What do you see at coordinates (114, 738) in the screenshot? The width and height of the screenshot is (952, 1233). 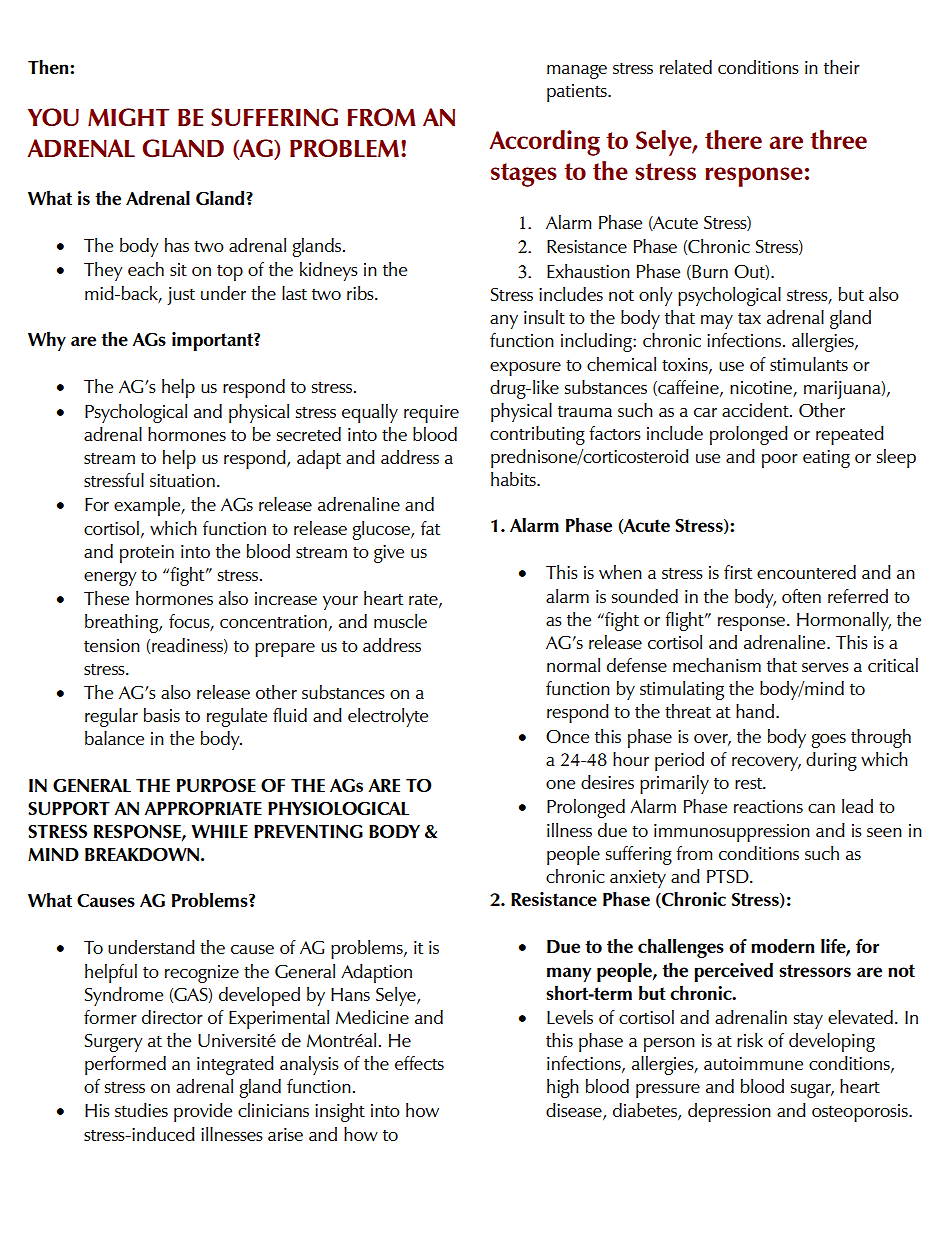 I see `balance` at bounding box center [114, 738].
